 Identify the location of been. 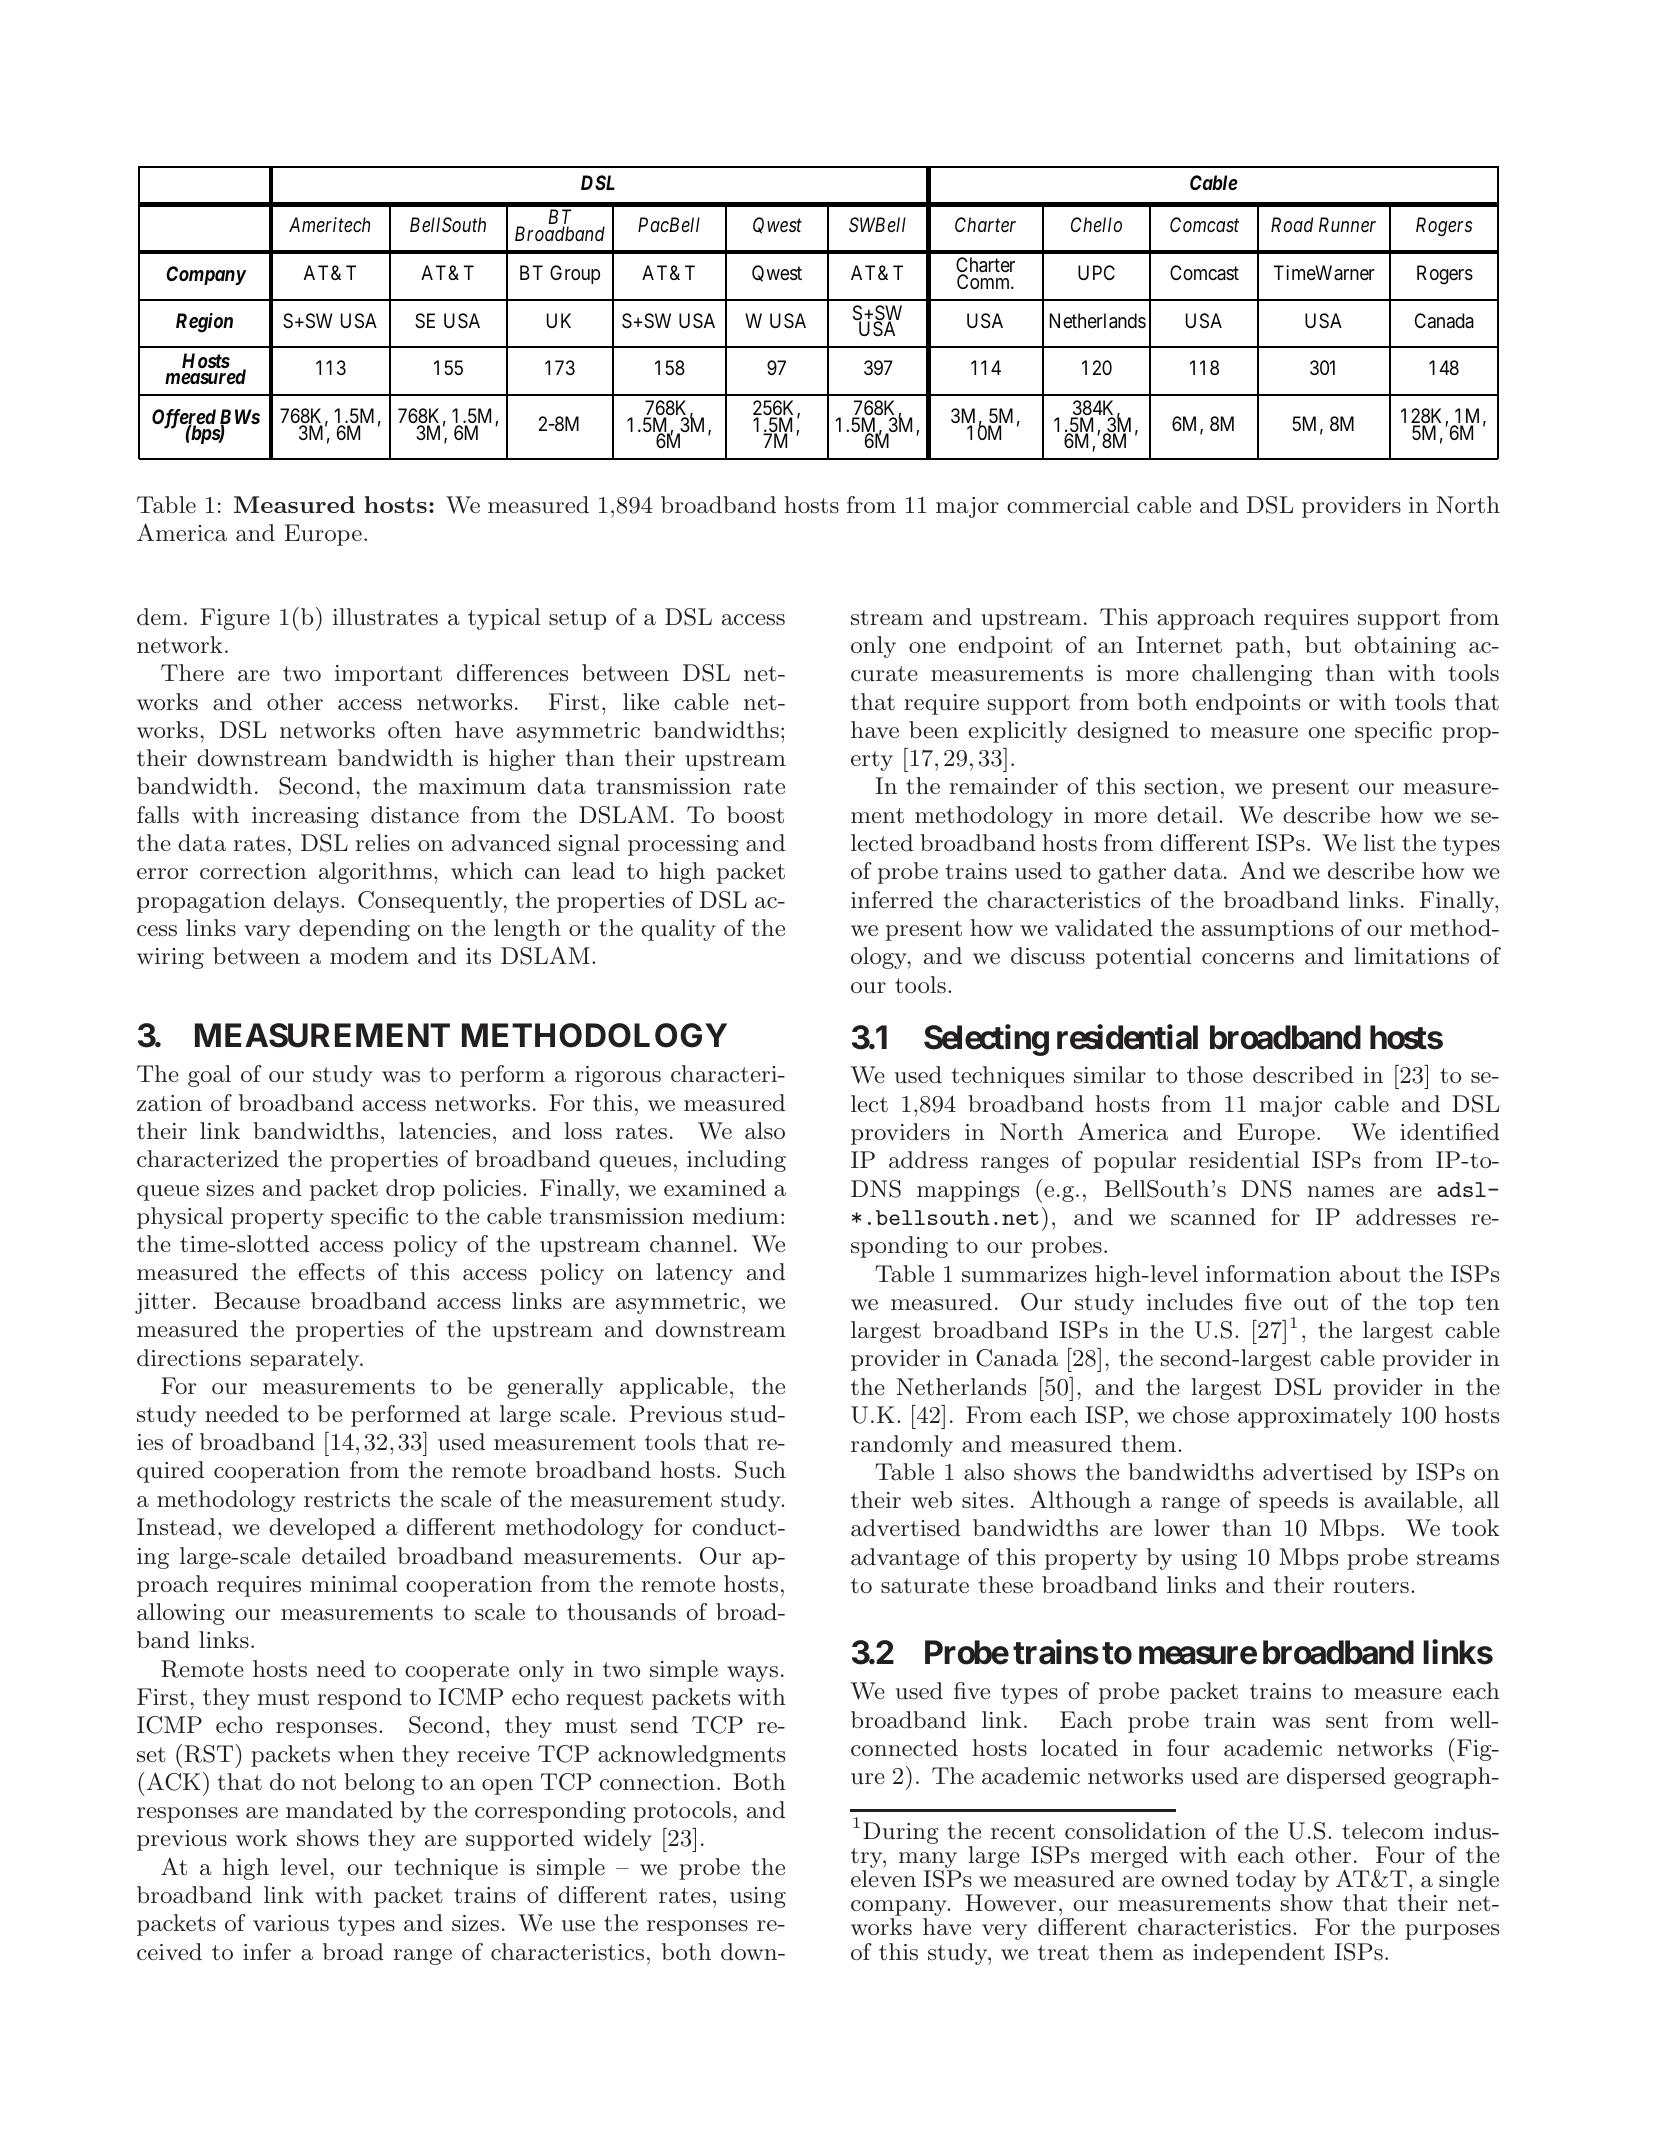
(933, 729).
